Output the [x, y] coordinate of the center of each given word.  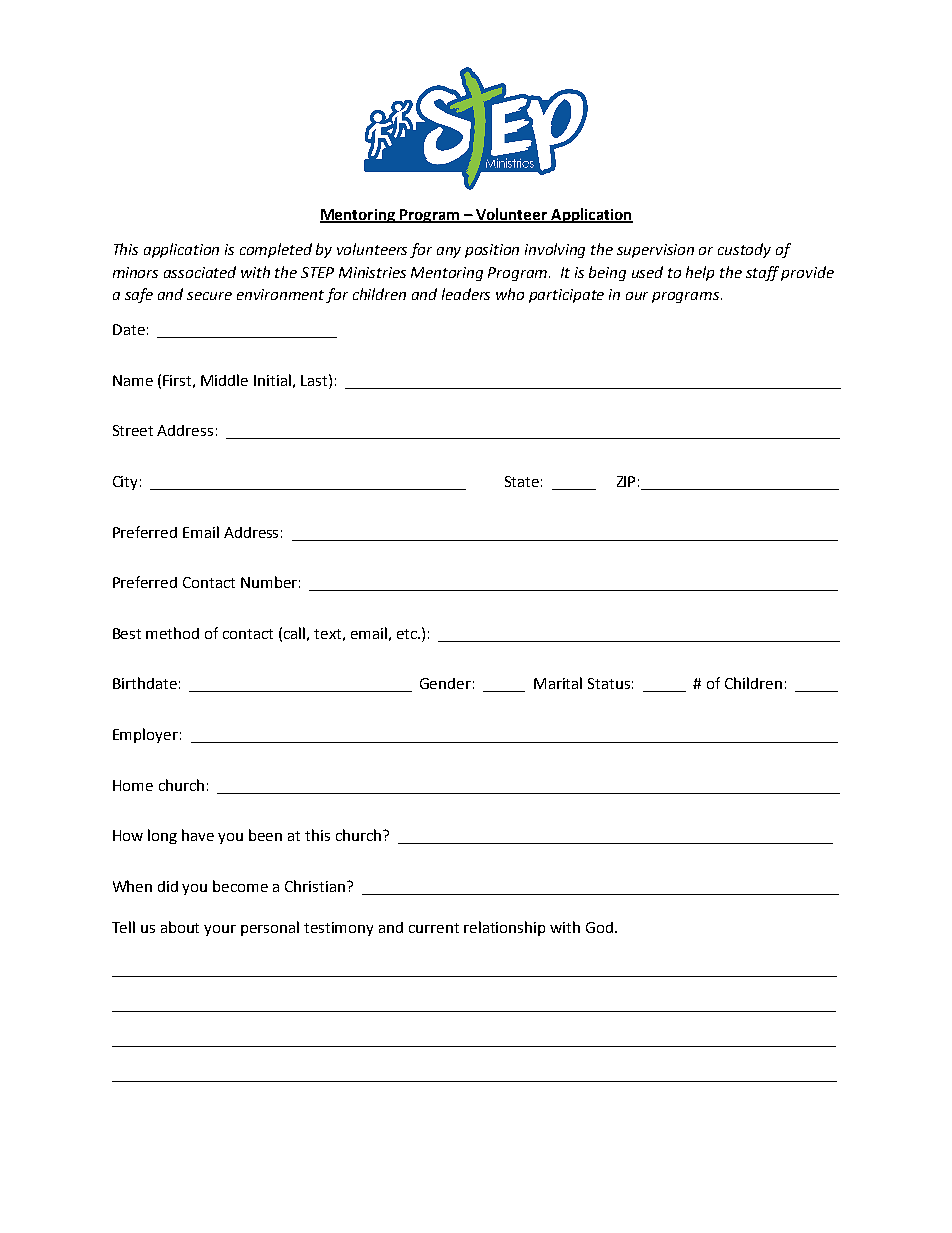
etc [408, 634]
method [172, 633]
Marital [558, 683]
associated [200, 272]
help [700, 273]
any [449, 252]
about [180, 927]
